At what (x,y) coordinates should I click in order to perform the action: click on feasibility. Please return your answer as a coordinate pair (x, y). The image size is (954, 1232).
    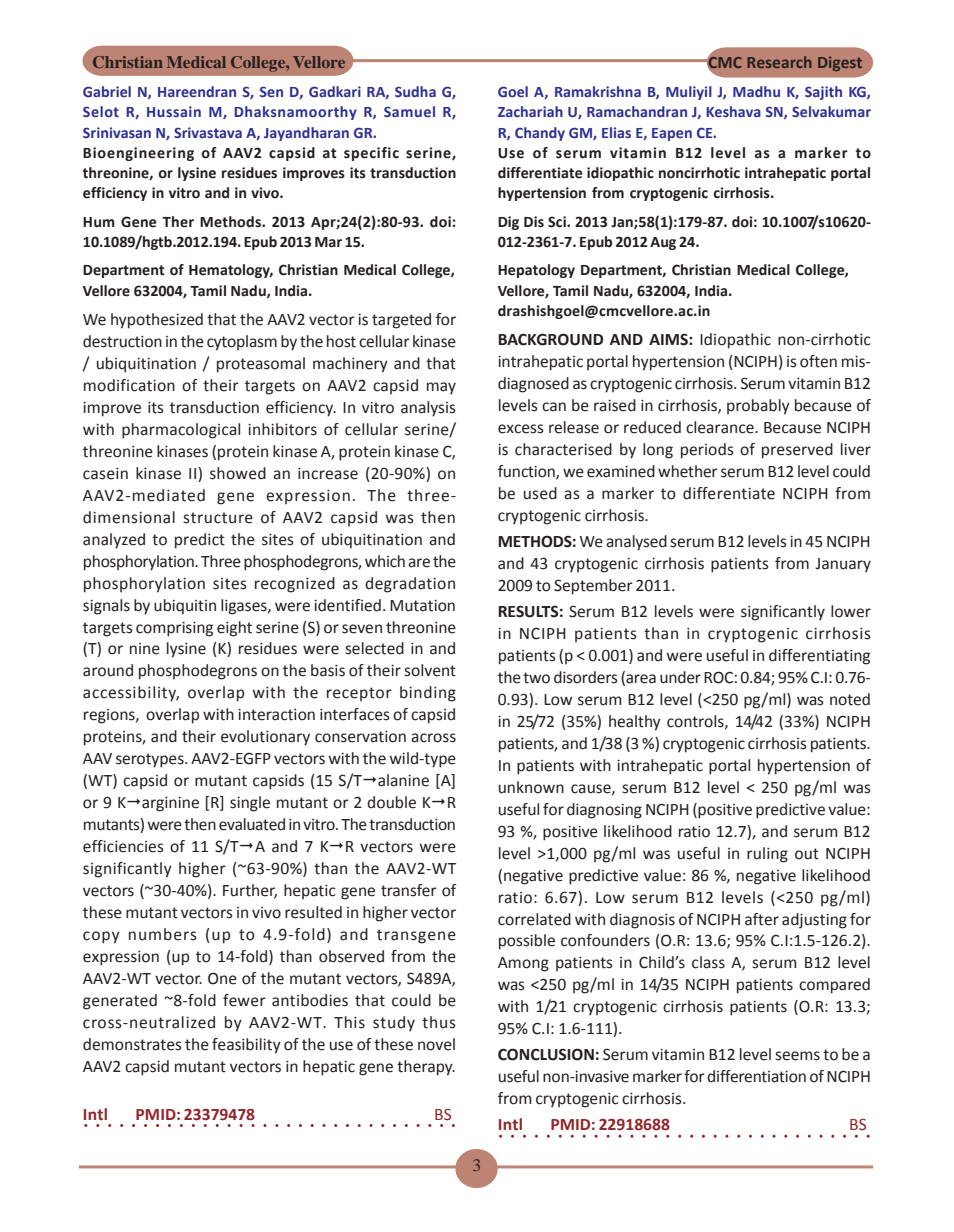
    Looking at the image, I should click on (246, 1046).
